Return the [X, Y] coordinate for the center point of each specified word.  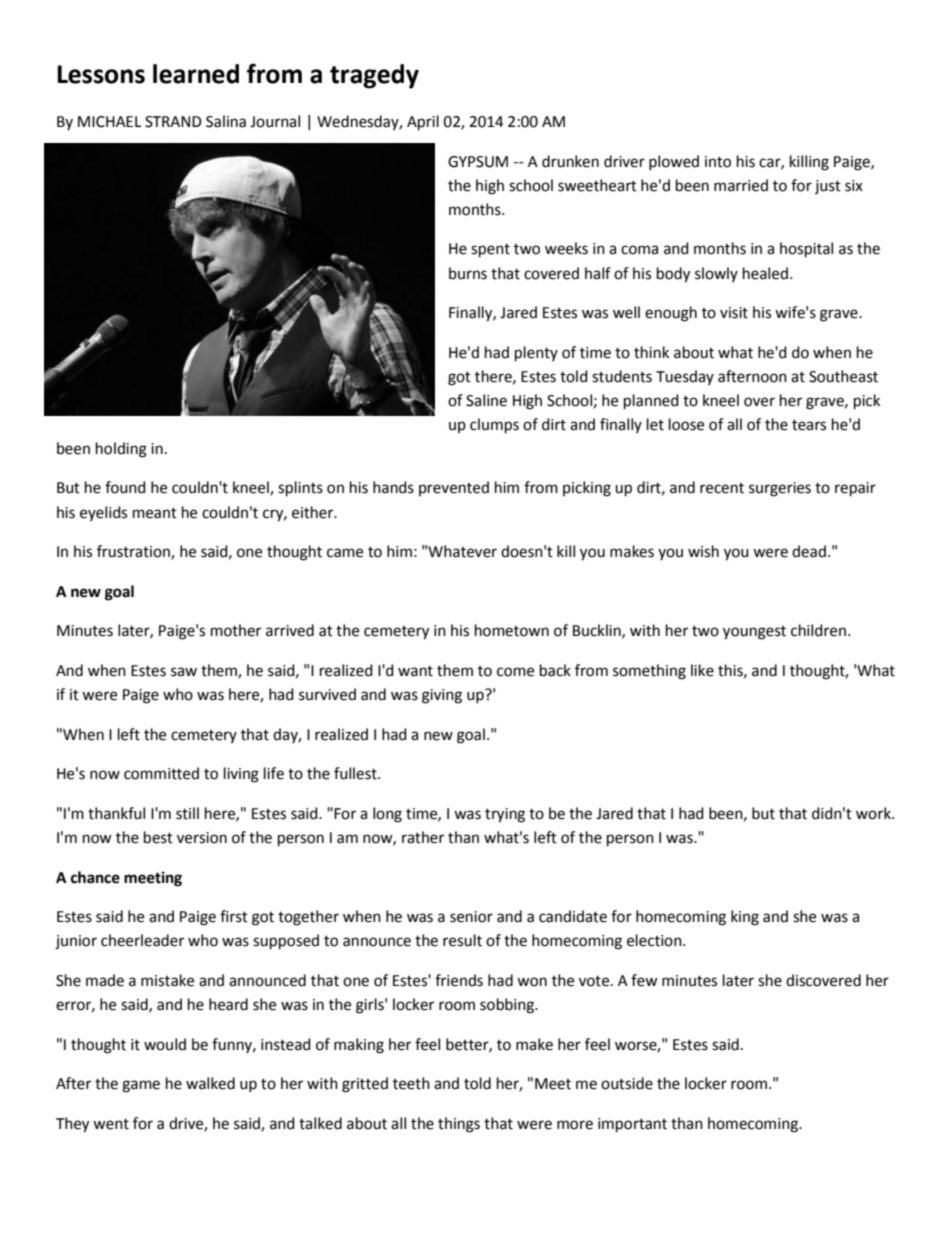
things [459, 1125]
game [141, 1086]
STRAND [173, 122]
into [718, 162]
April [423, 123]
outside [627, 1083]
